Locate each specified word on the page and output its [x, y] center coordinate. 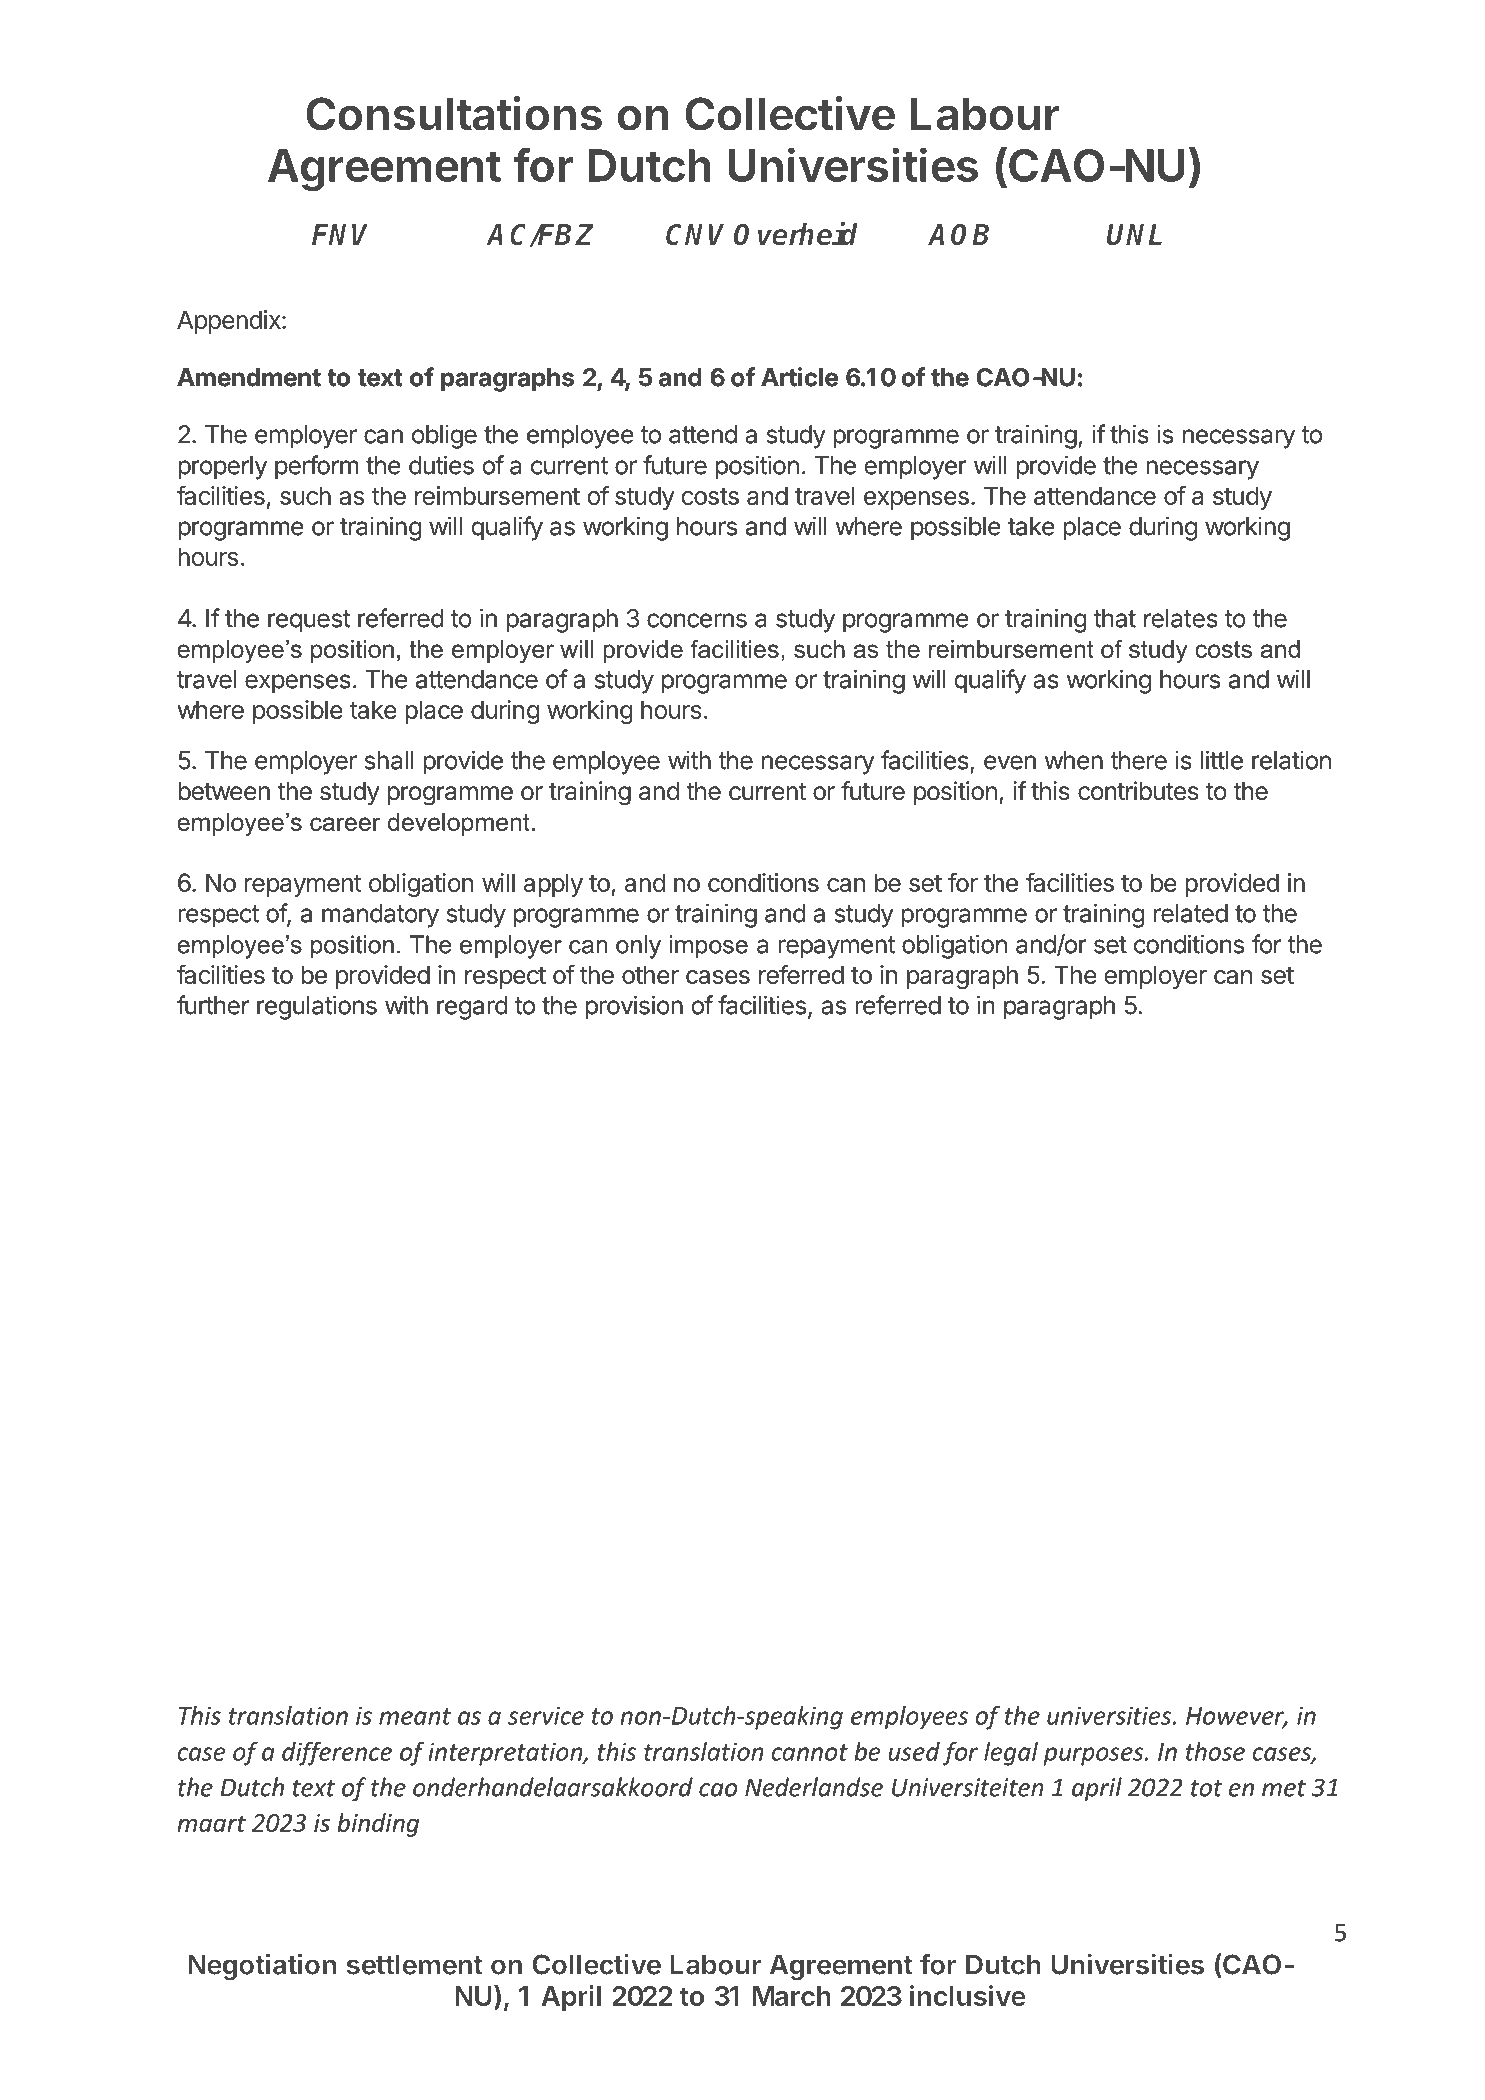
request [309, 621]
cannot [809, 1752]
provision [634, 1007]
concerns [697, 620]
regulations [317, 1007]
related [1191, 913]
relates [1181, 618]
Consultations [454, 113]
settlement [415, 1964]
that [1115, 618]
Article [799, 377]
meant [415, 1716]
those [1215, 1751]
